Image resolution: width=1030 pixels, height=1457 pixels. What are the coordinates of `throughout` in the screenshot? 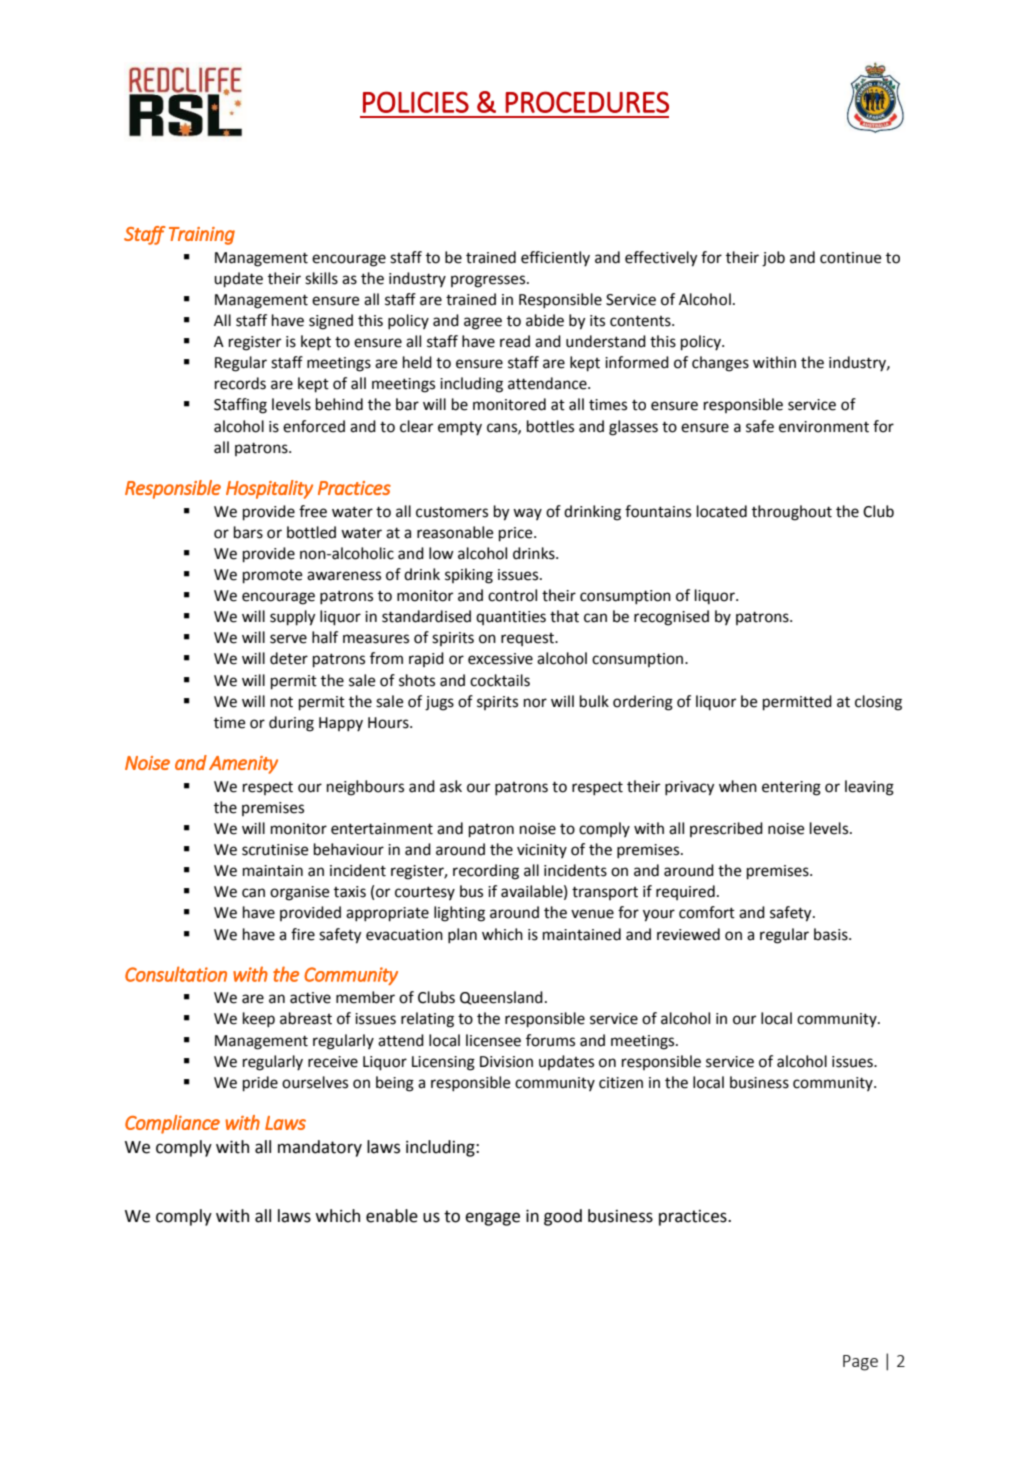 It's located at (792, 513).
